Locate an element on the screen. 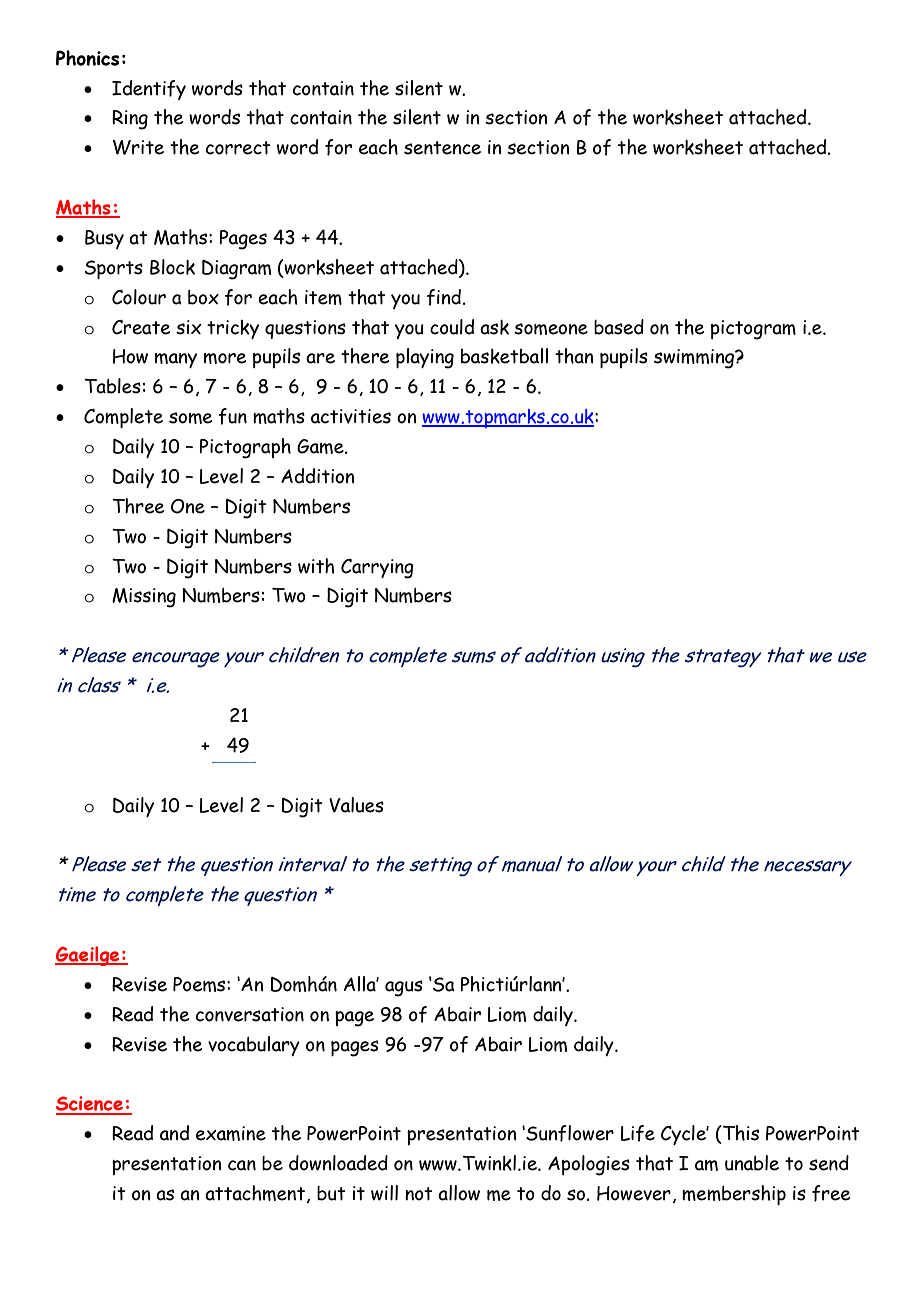 Image resolution: width=924 pixels, height=1308 pixels. Values is located at coordinates (356, 805).
